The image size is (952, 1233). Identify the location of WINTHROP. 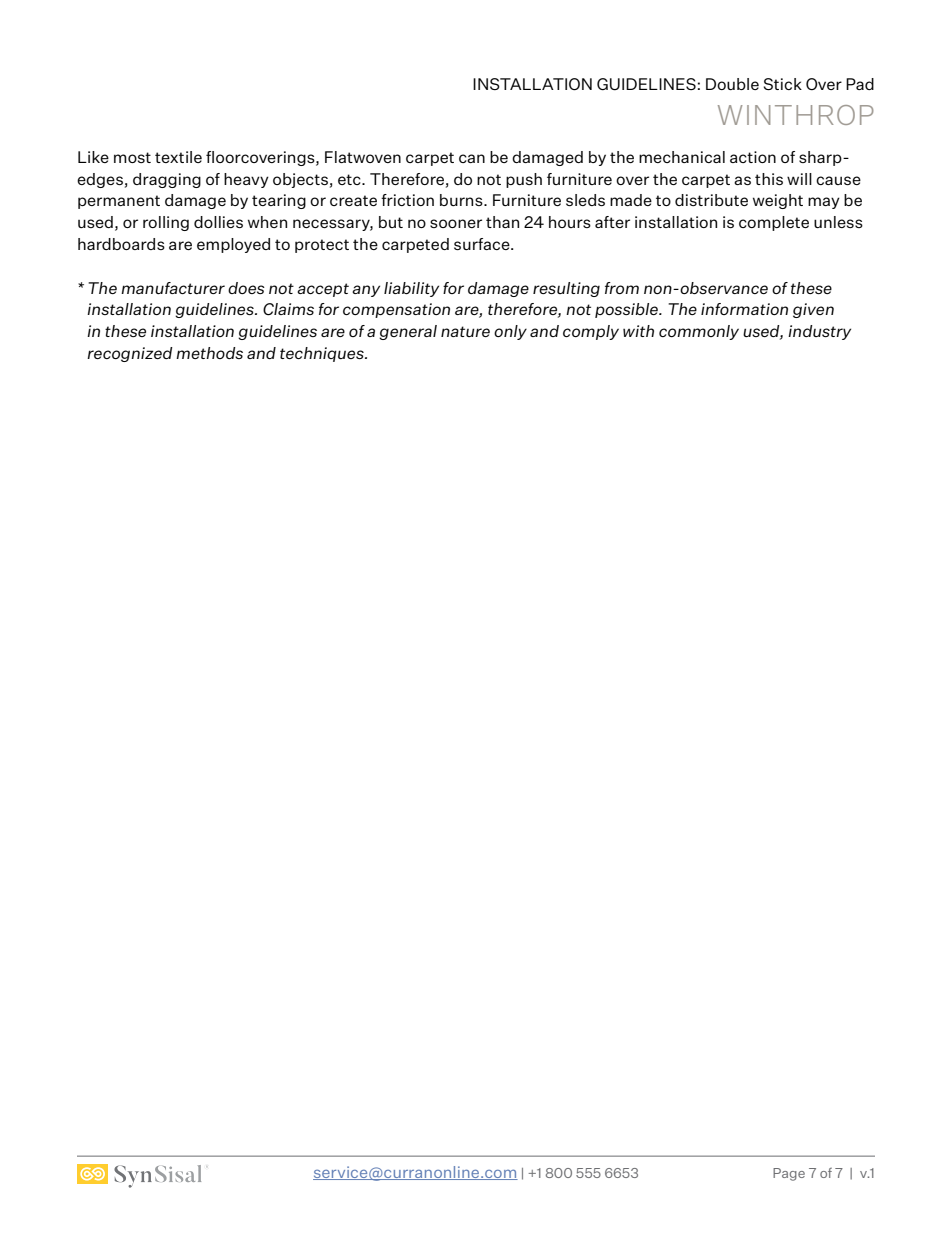
(796, 115).
